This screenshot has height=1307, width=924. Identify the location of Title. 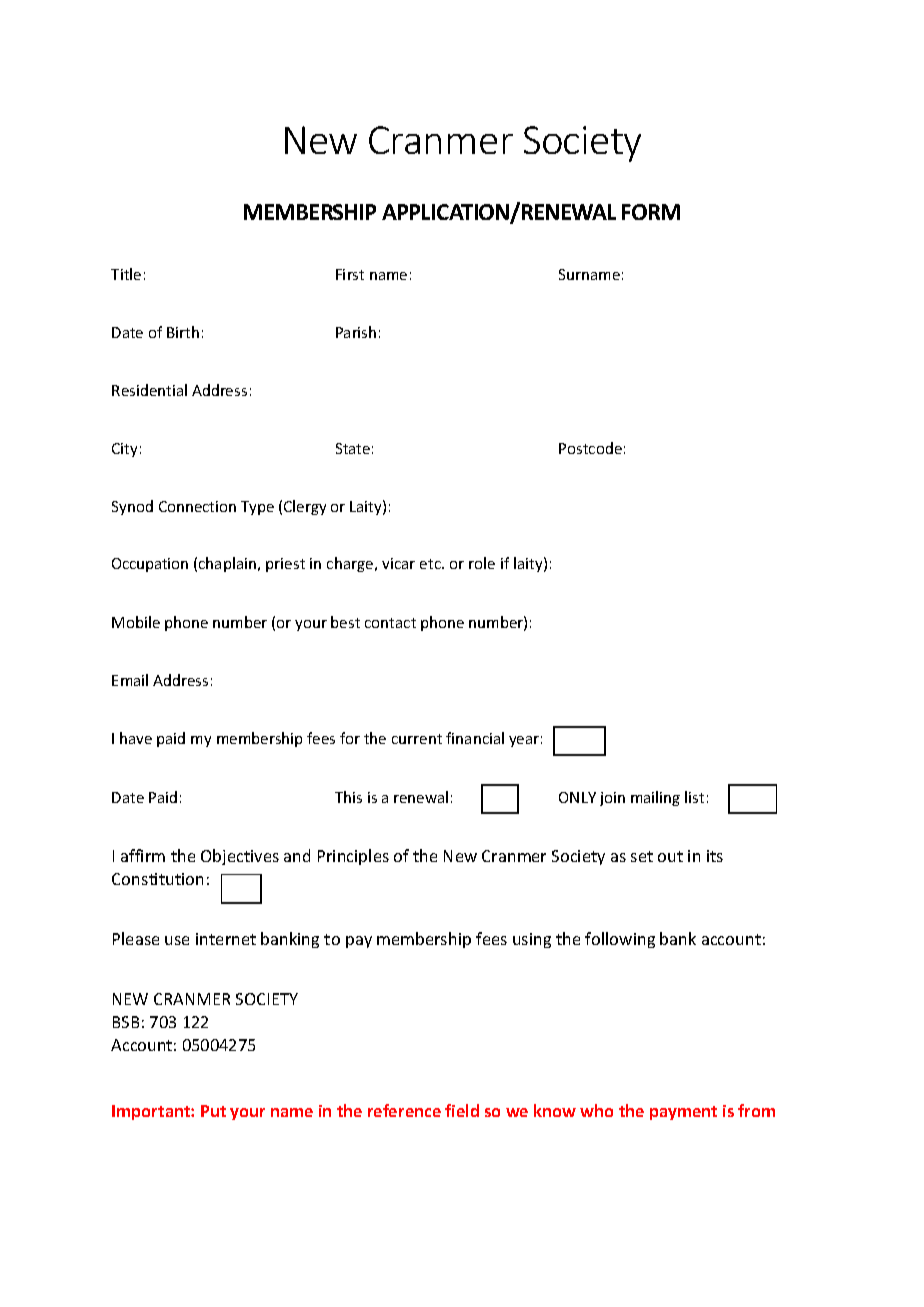
(126, 274).
